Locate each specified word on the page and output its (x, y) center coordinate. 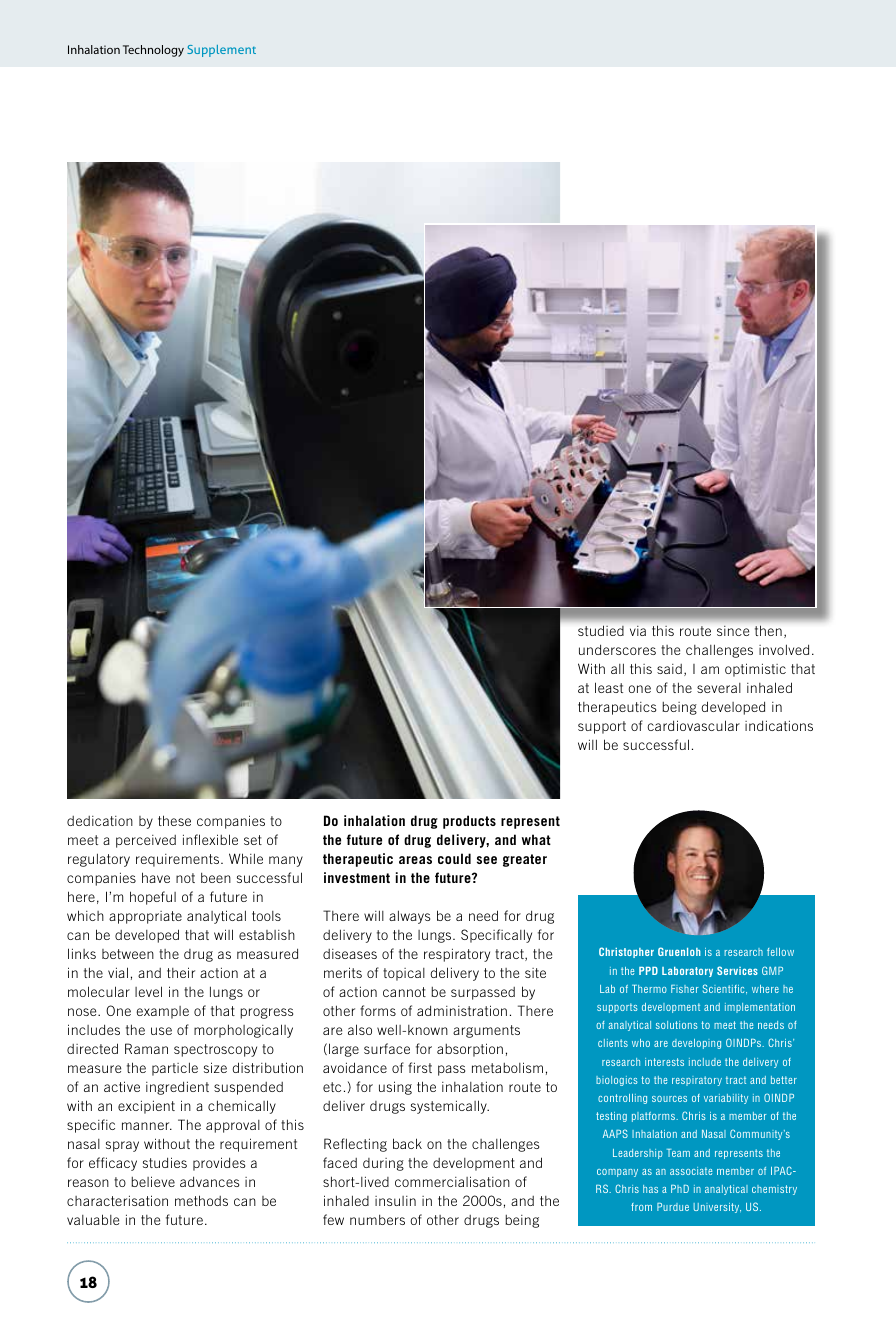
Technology (153, 51)
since (733, 631)
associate (691, 1171)
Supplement (221, 51)
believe (153, 1181)
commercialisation (452, 1181)
